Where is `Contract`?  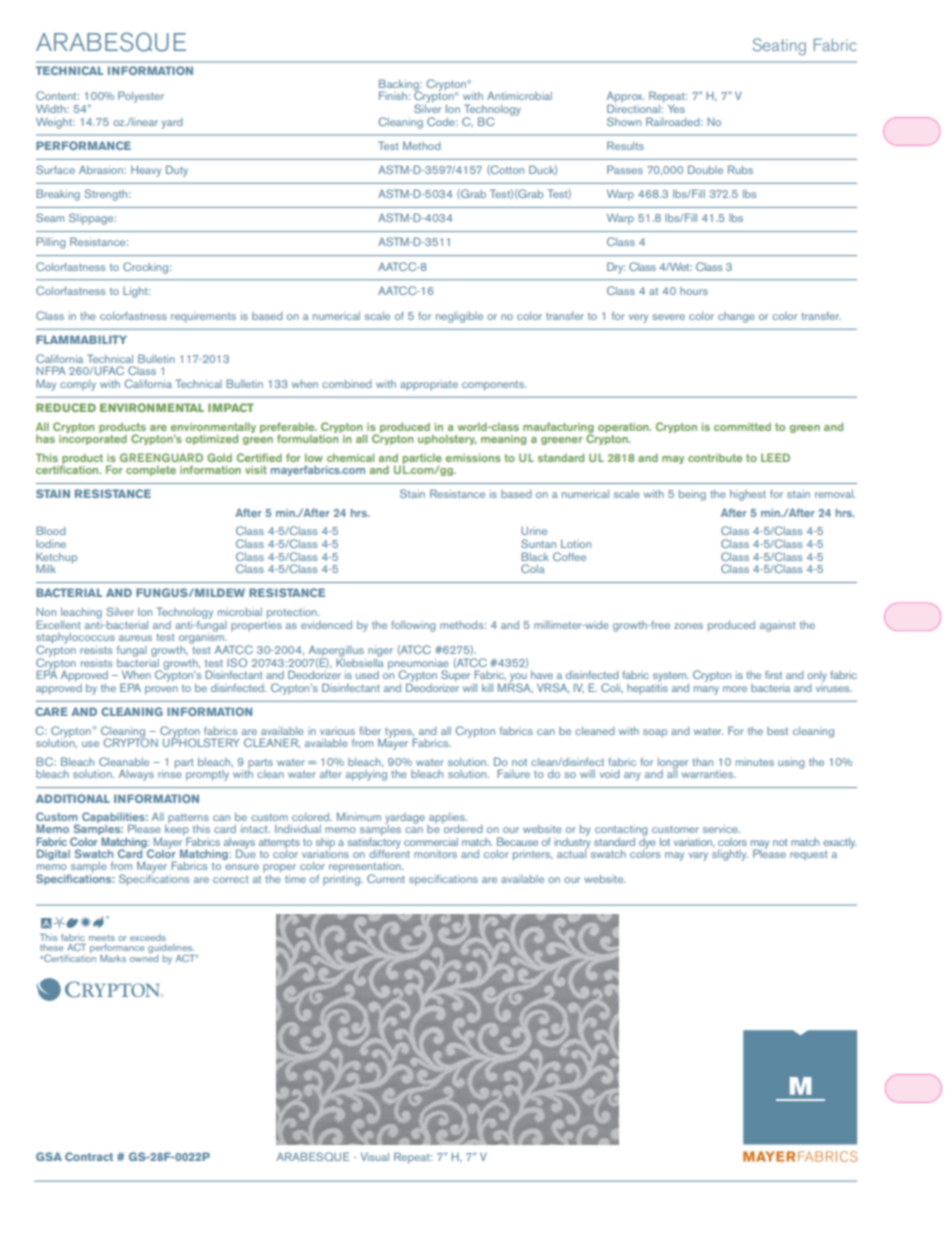
Contract is located at coordinates (89, 1156).
